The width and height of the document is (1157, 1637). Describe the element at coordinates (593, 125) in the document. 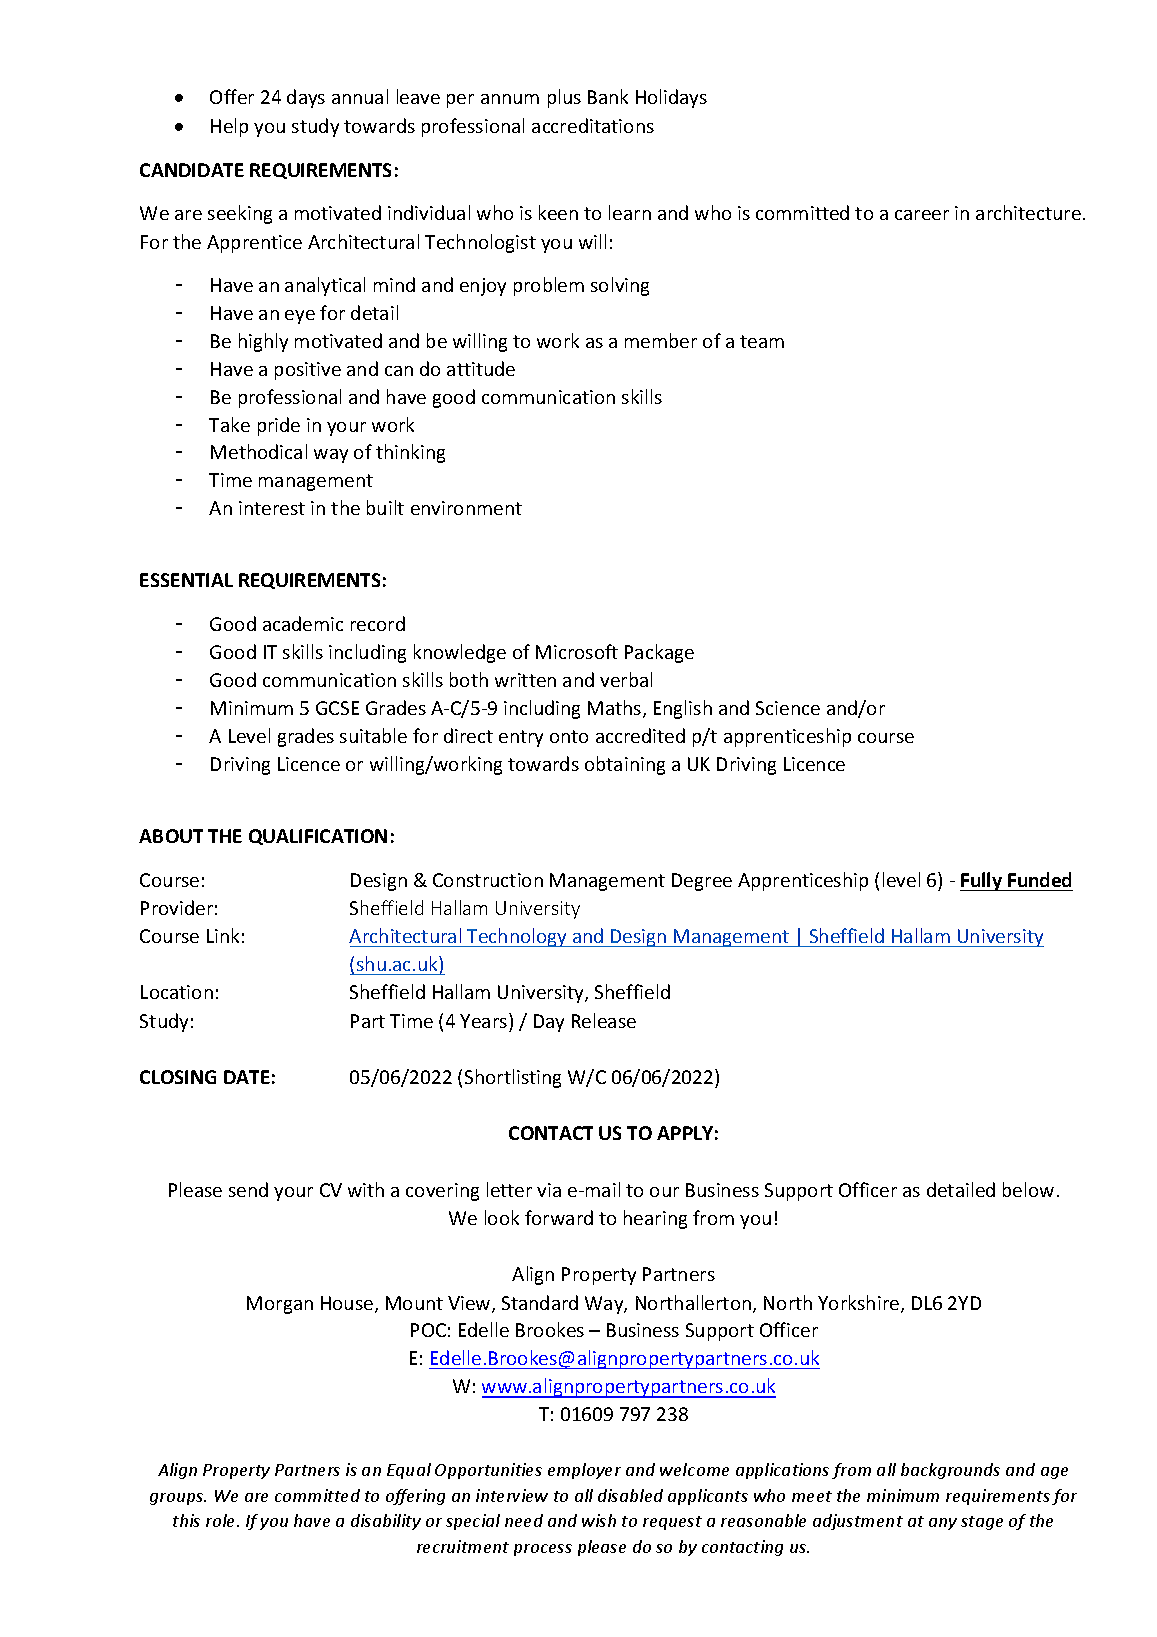

I see `accreditations` at that location.
